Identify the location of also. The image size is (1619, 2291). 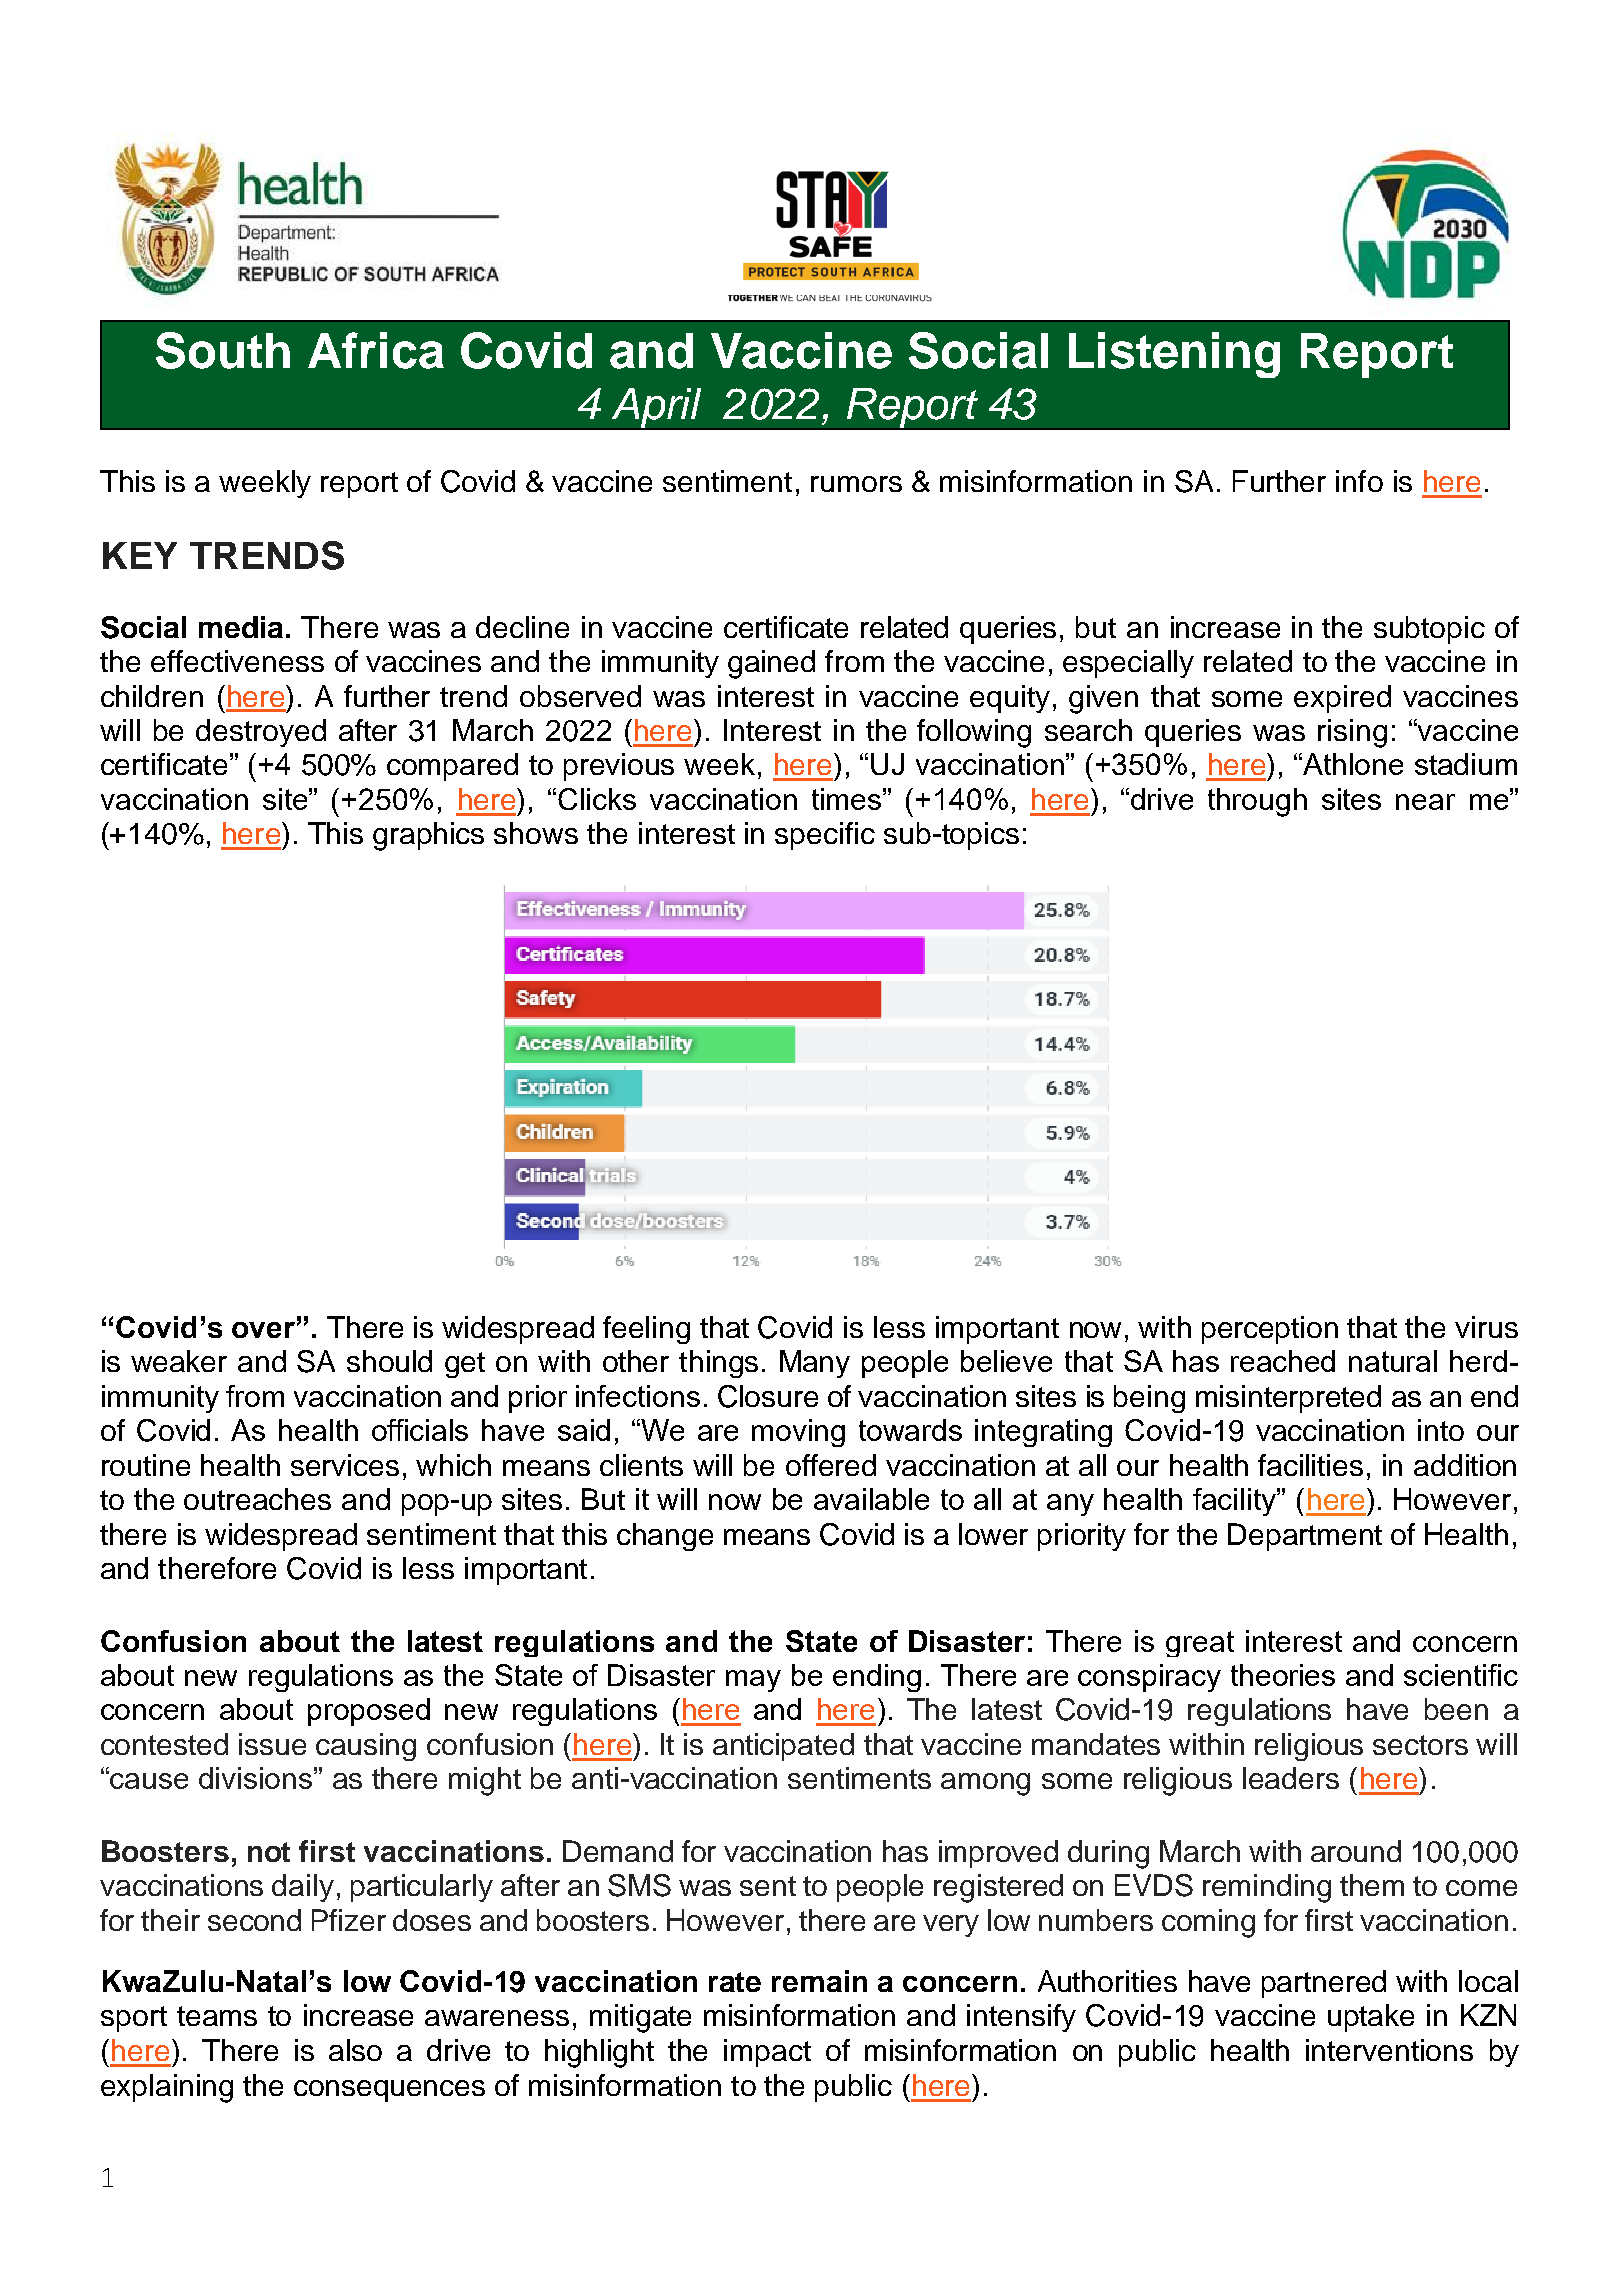
(355, 2050).
